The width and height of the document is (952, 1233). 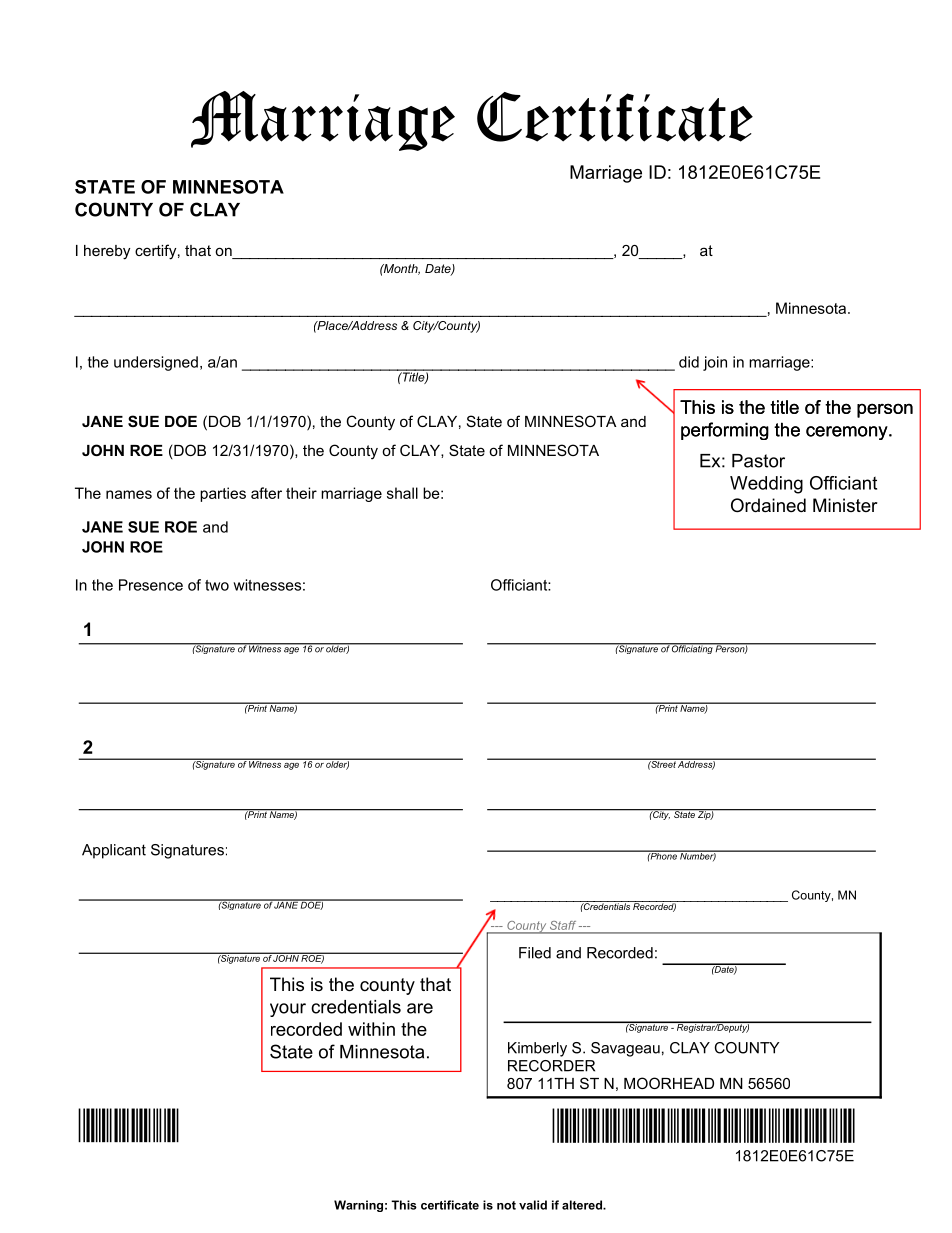 I want to click on within, so click(x=371, y=1029).
